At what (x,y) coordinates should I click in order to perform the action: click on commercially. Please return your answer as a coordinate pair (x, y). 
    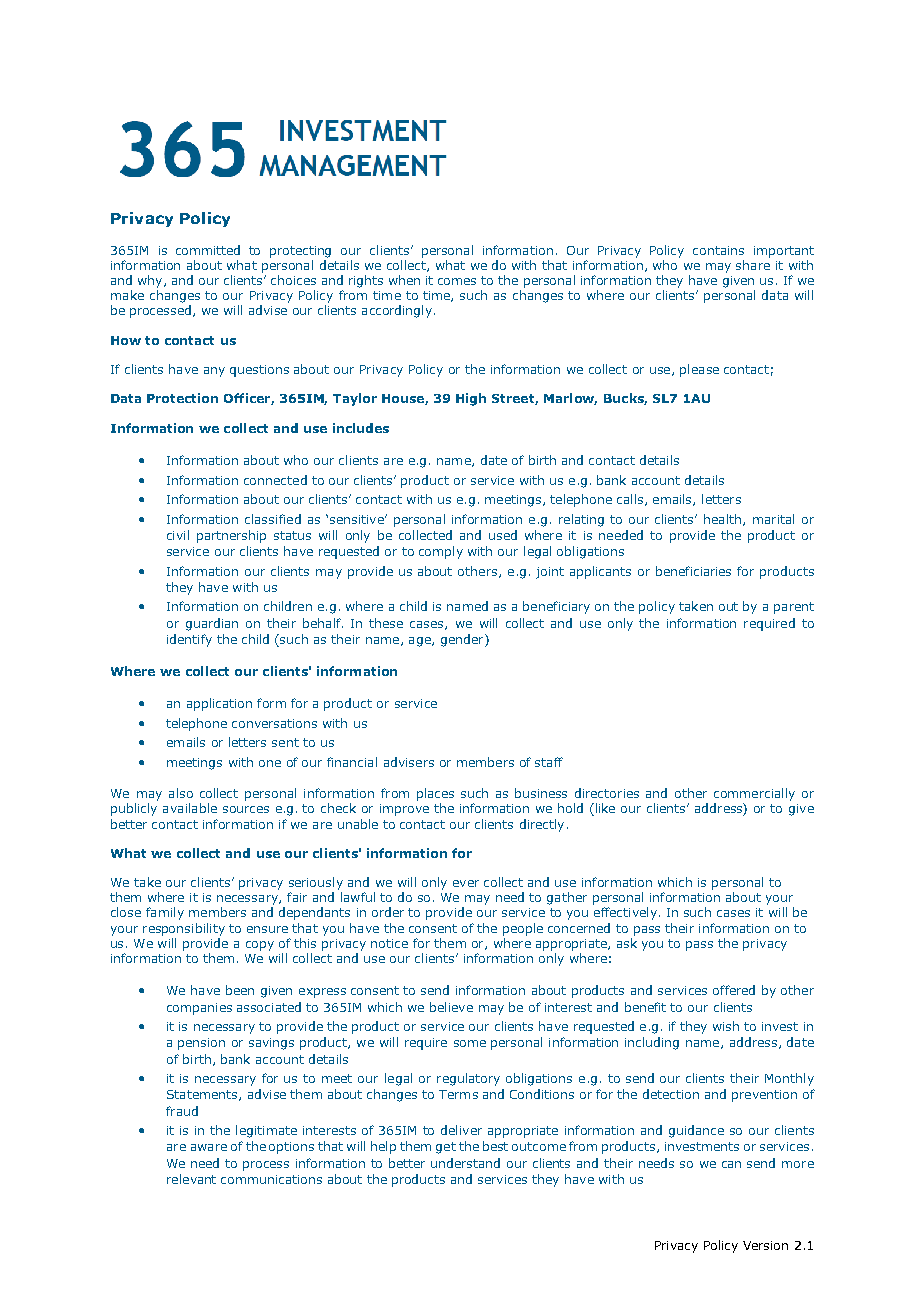
    Looking at the image, I should click on (754, 794).
